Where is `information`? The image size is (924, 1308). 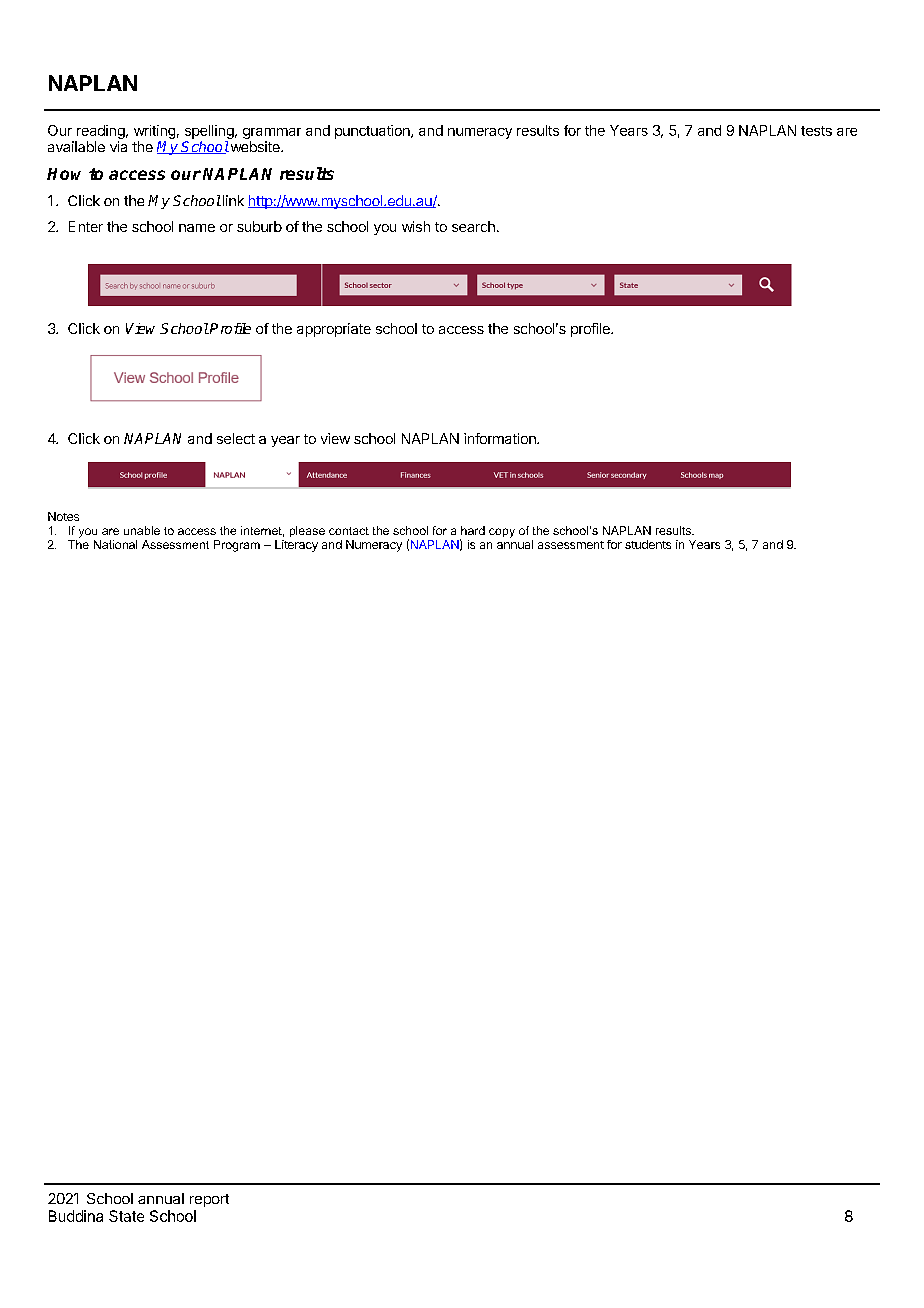
information is located at coordinates (501, 438).
